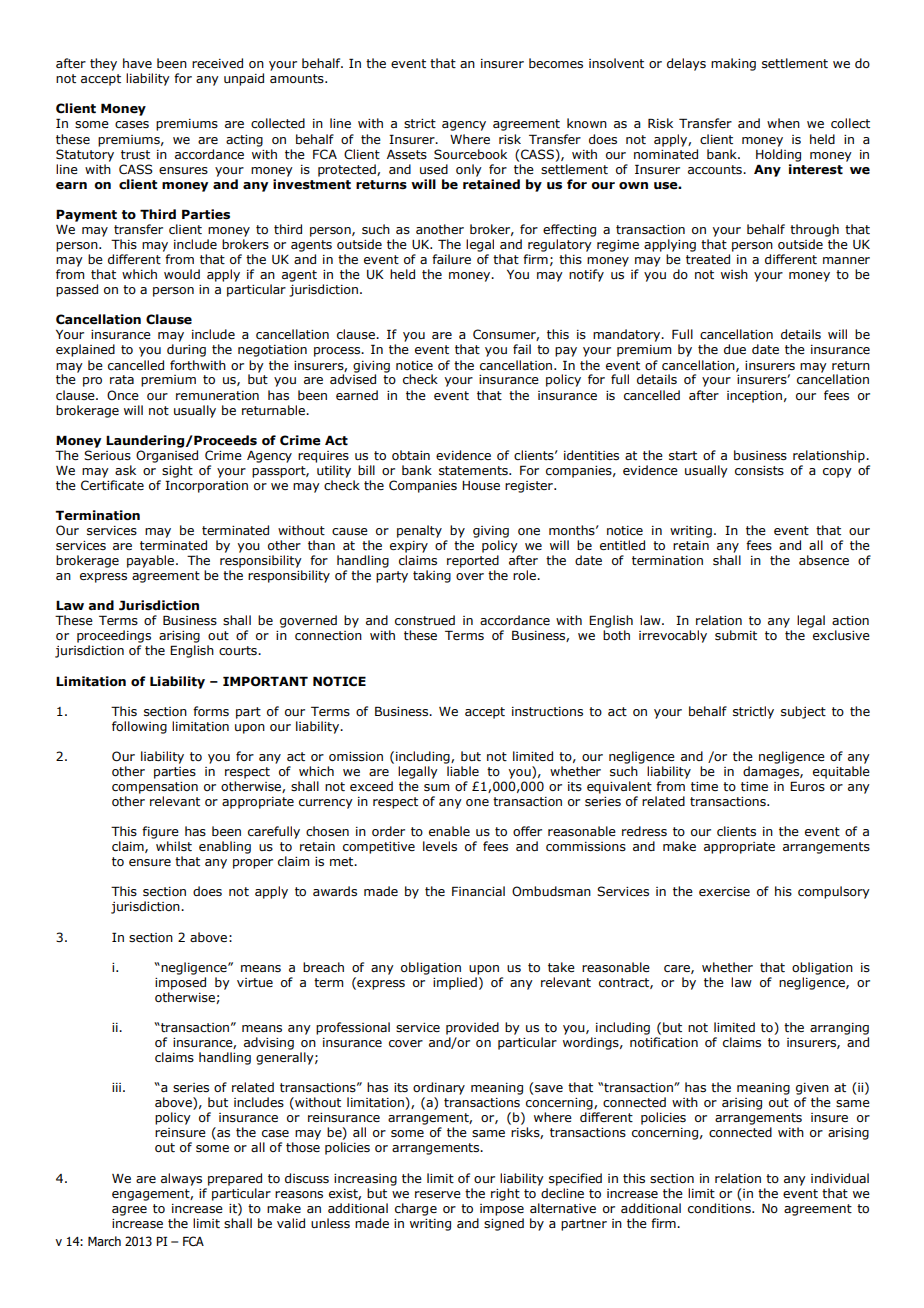  I want to click on Financial, so click(478, 891).
